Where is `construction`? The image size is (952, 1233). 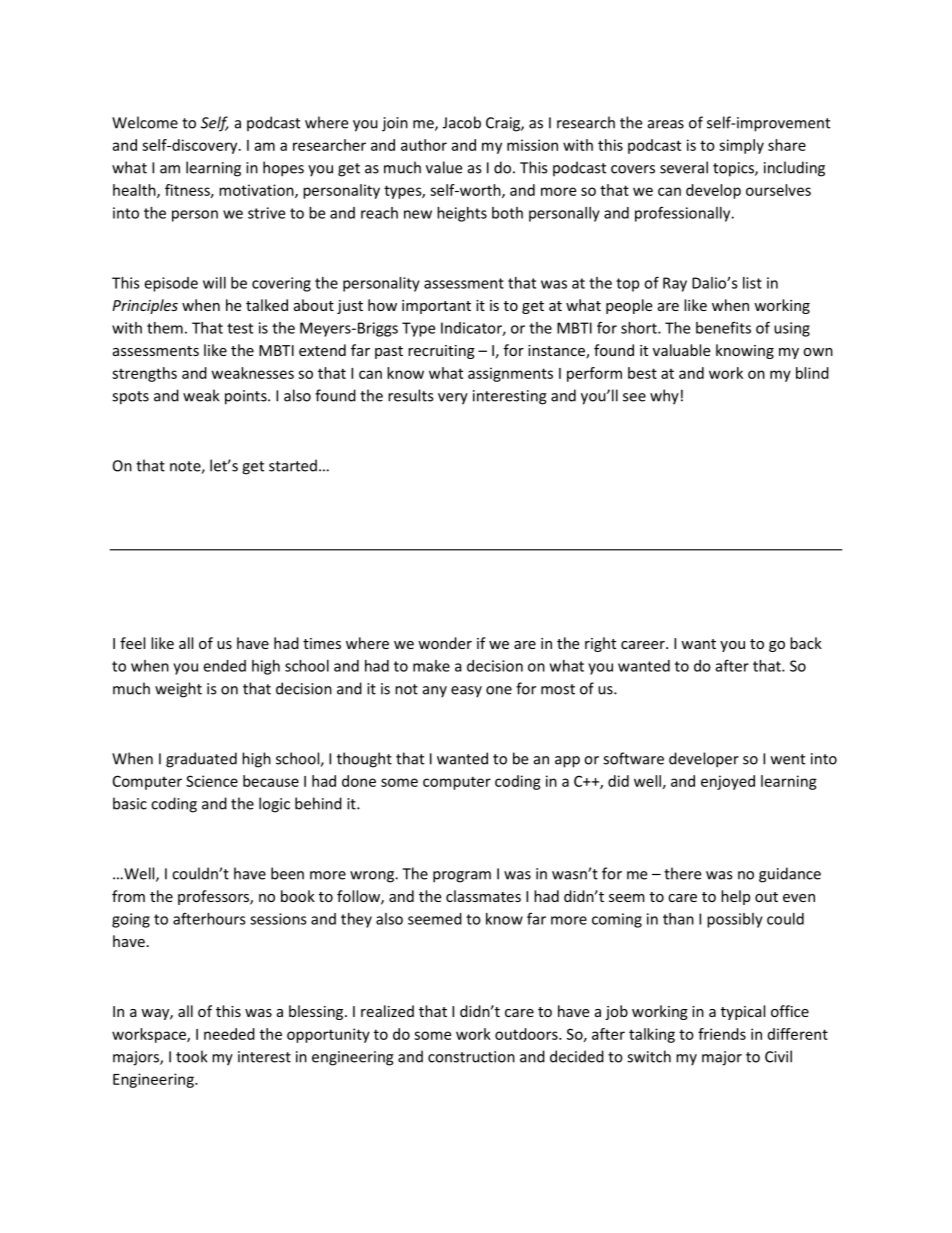
construction is located at coordinates (471, 1057).
